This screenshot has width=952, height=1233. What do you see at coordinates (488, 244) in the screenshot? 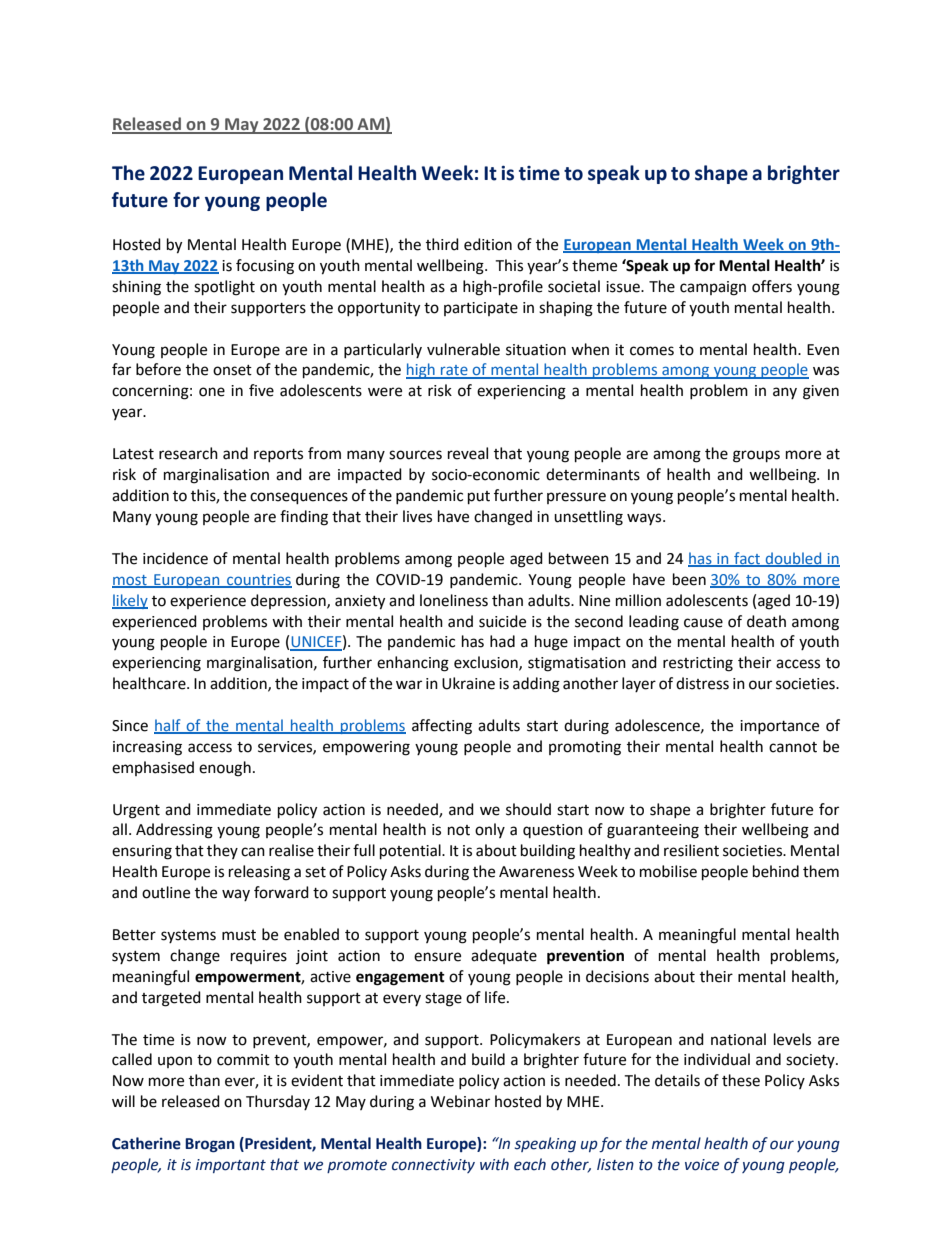
I see `edition` at bounding box center [488, 244].
